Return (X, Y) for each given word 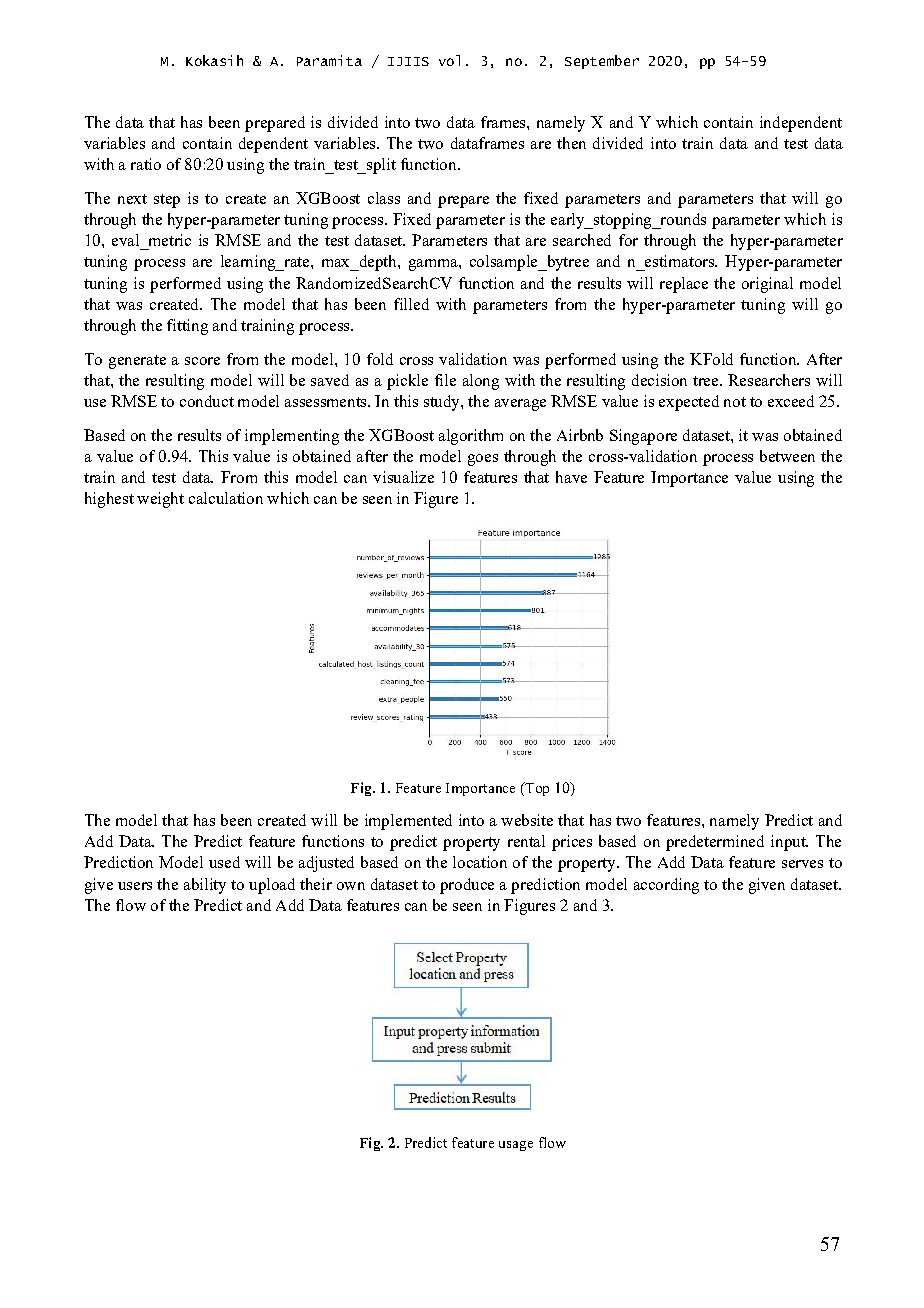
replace (684, 285)
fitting (187, 327)
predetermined (715, 843)
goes (483, 460)
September (602, 62)
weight (160, 500)
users (135, 886)
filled (411, 304)
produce (467, 886)
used (224, 862)
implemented (408, 822)
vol (449, 60)
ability (205, 886)
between (787, 456)
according (666, 886)
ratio (146, 164)
